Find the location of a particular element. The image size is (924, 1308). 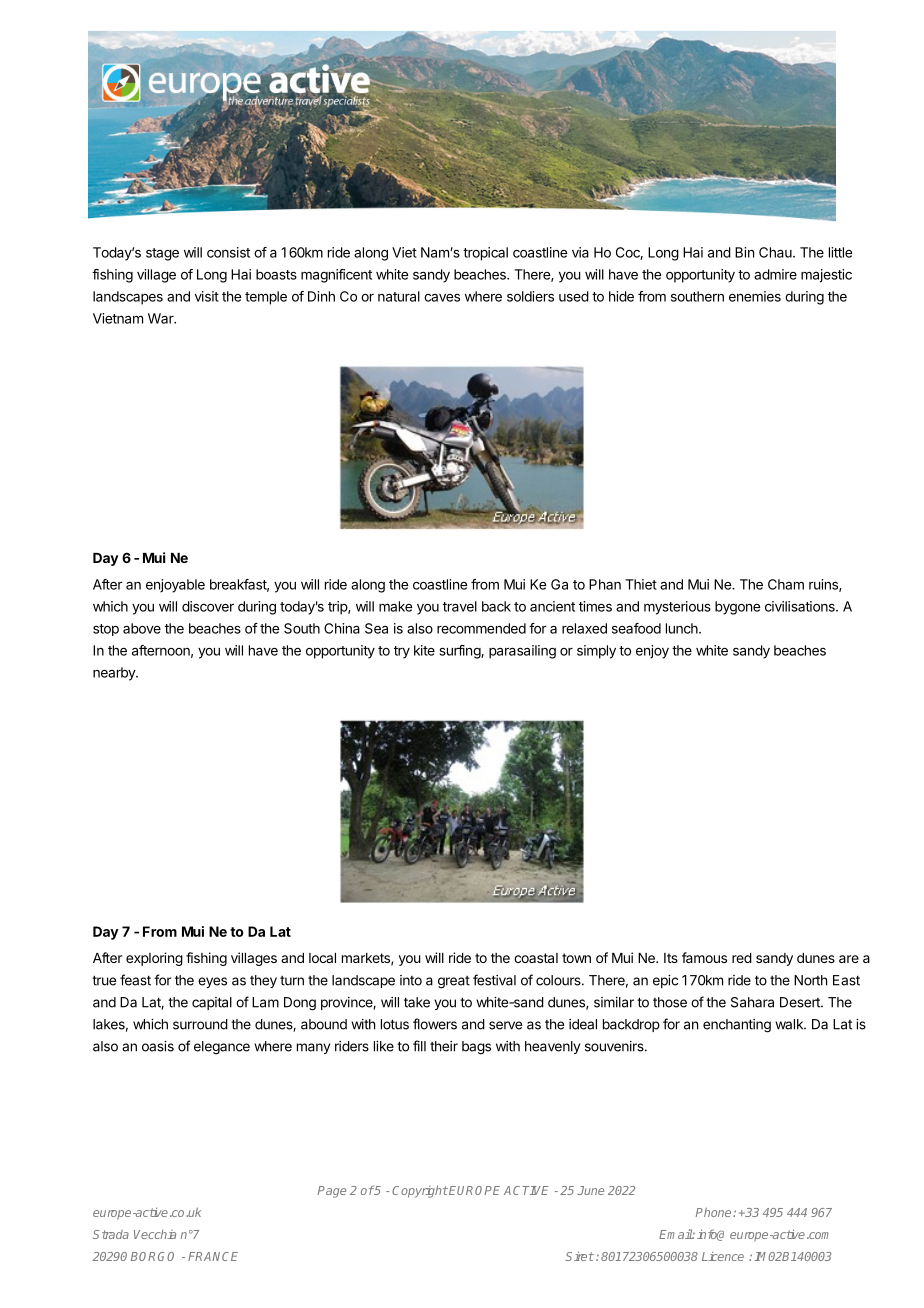

Copyright is located at coordinates (420, 1191).
